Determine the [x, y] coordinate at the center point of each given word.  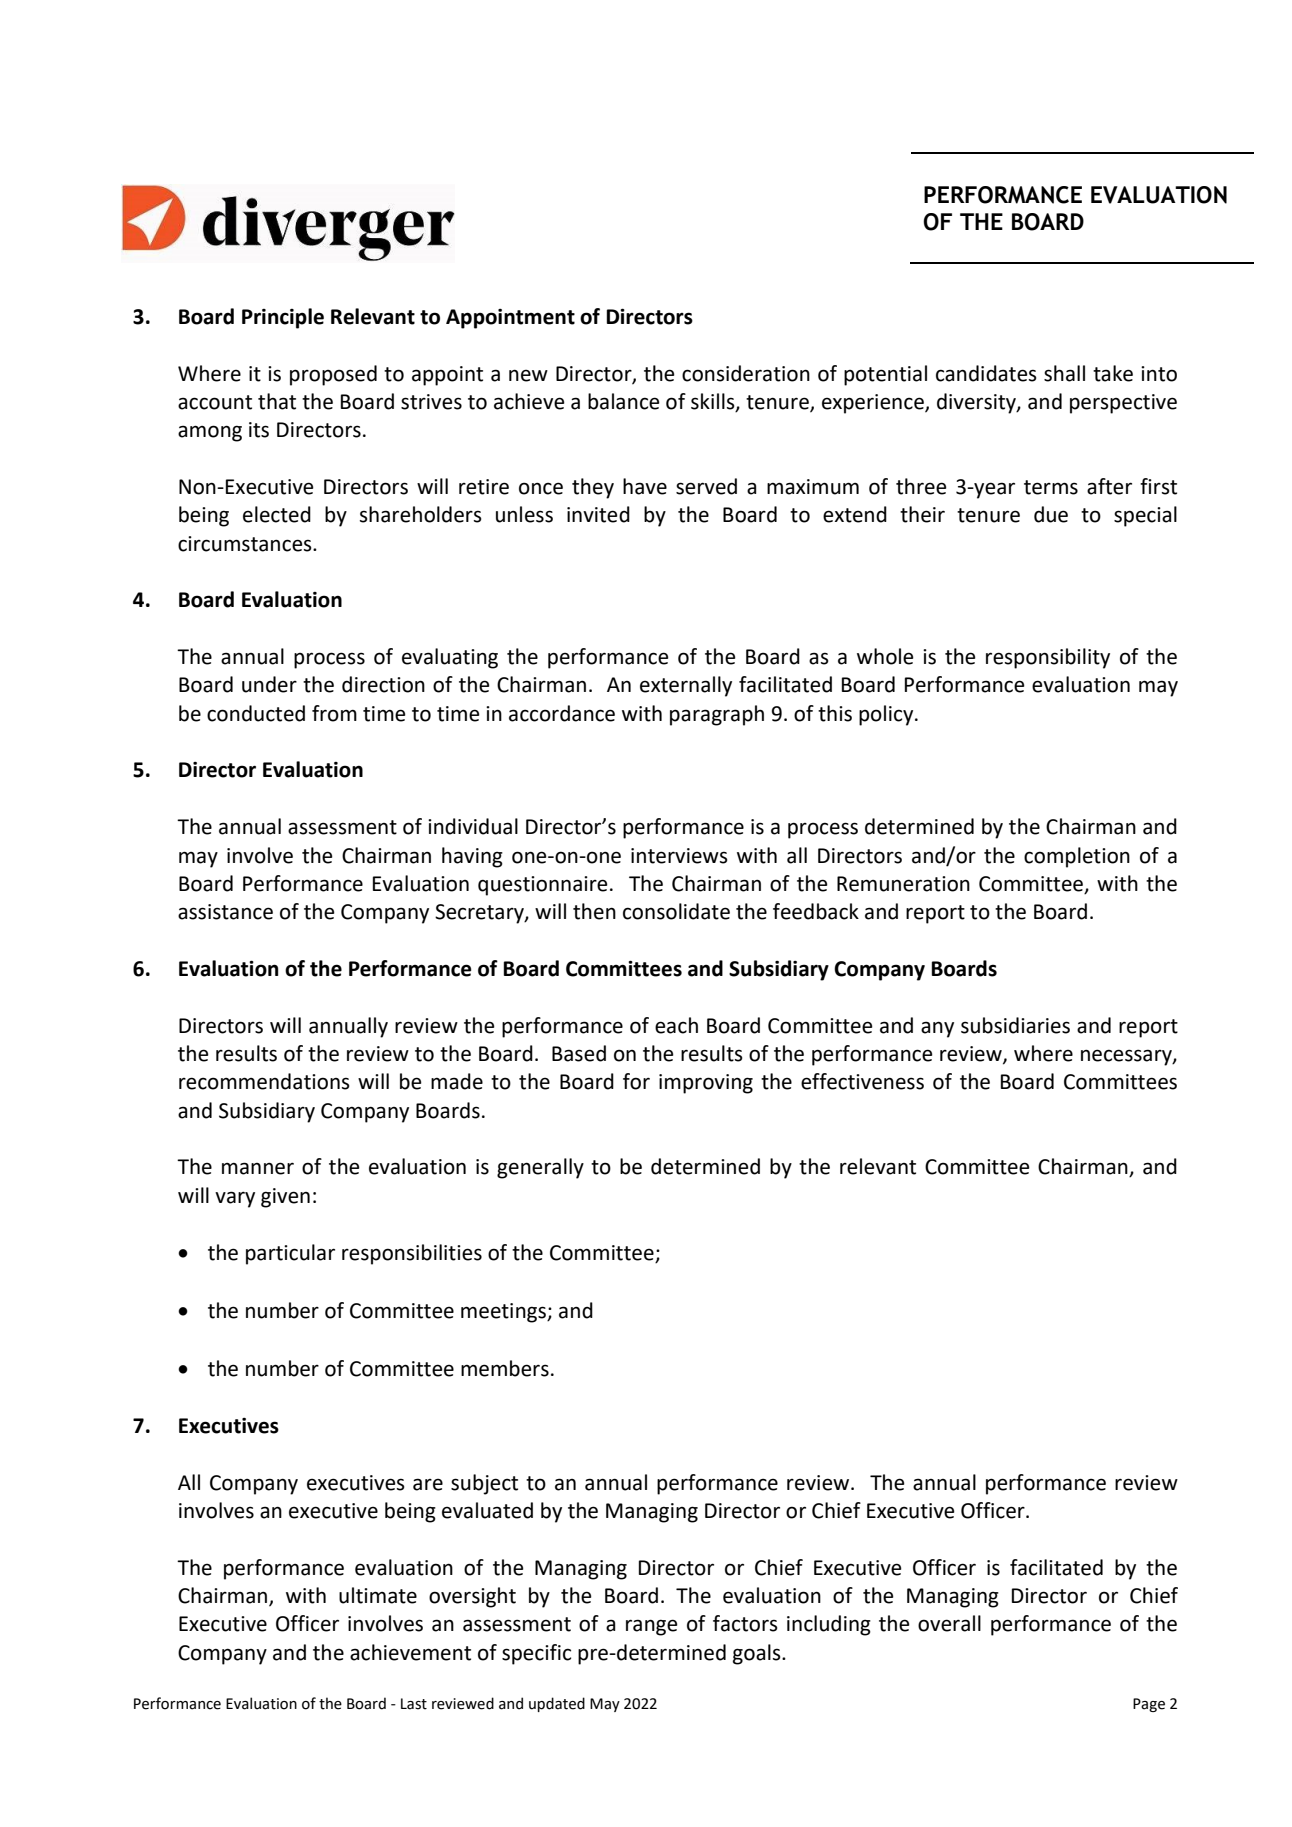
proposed [333, 375]
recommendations [264, 1081]
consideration [746, 373]
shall [1064, 373]
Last [414, 1704]
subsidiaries [1015, 1025]
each [676, 1025]
